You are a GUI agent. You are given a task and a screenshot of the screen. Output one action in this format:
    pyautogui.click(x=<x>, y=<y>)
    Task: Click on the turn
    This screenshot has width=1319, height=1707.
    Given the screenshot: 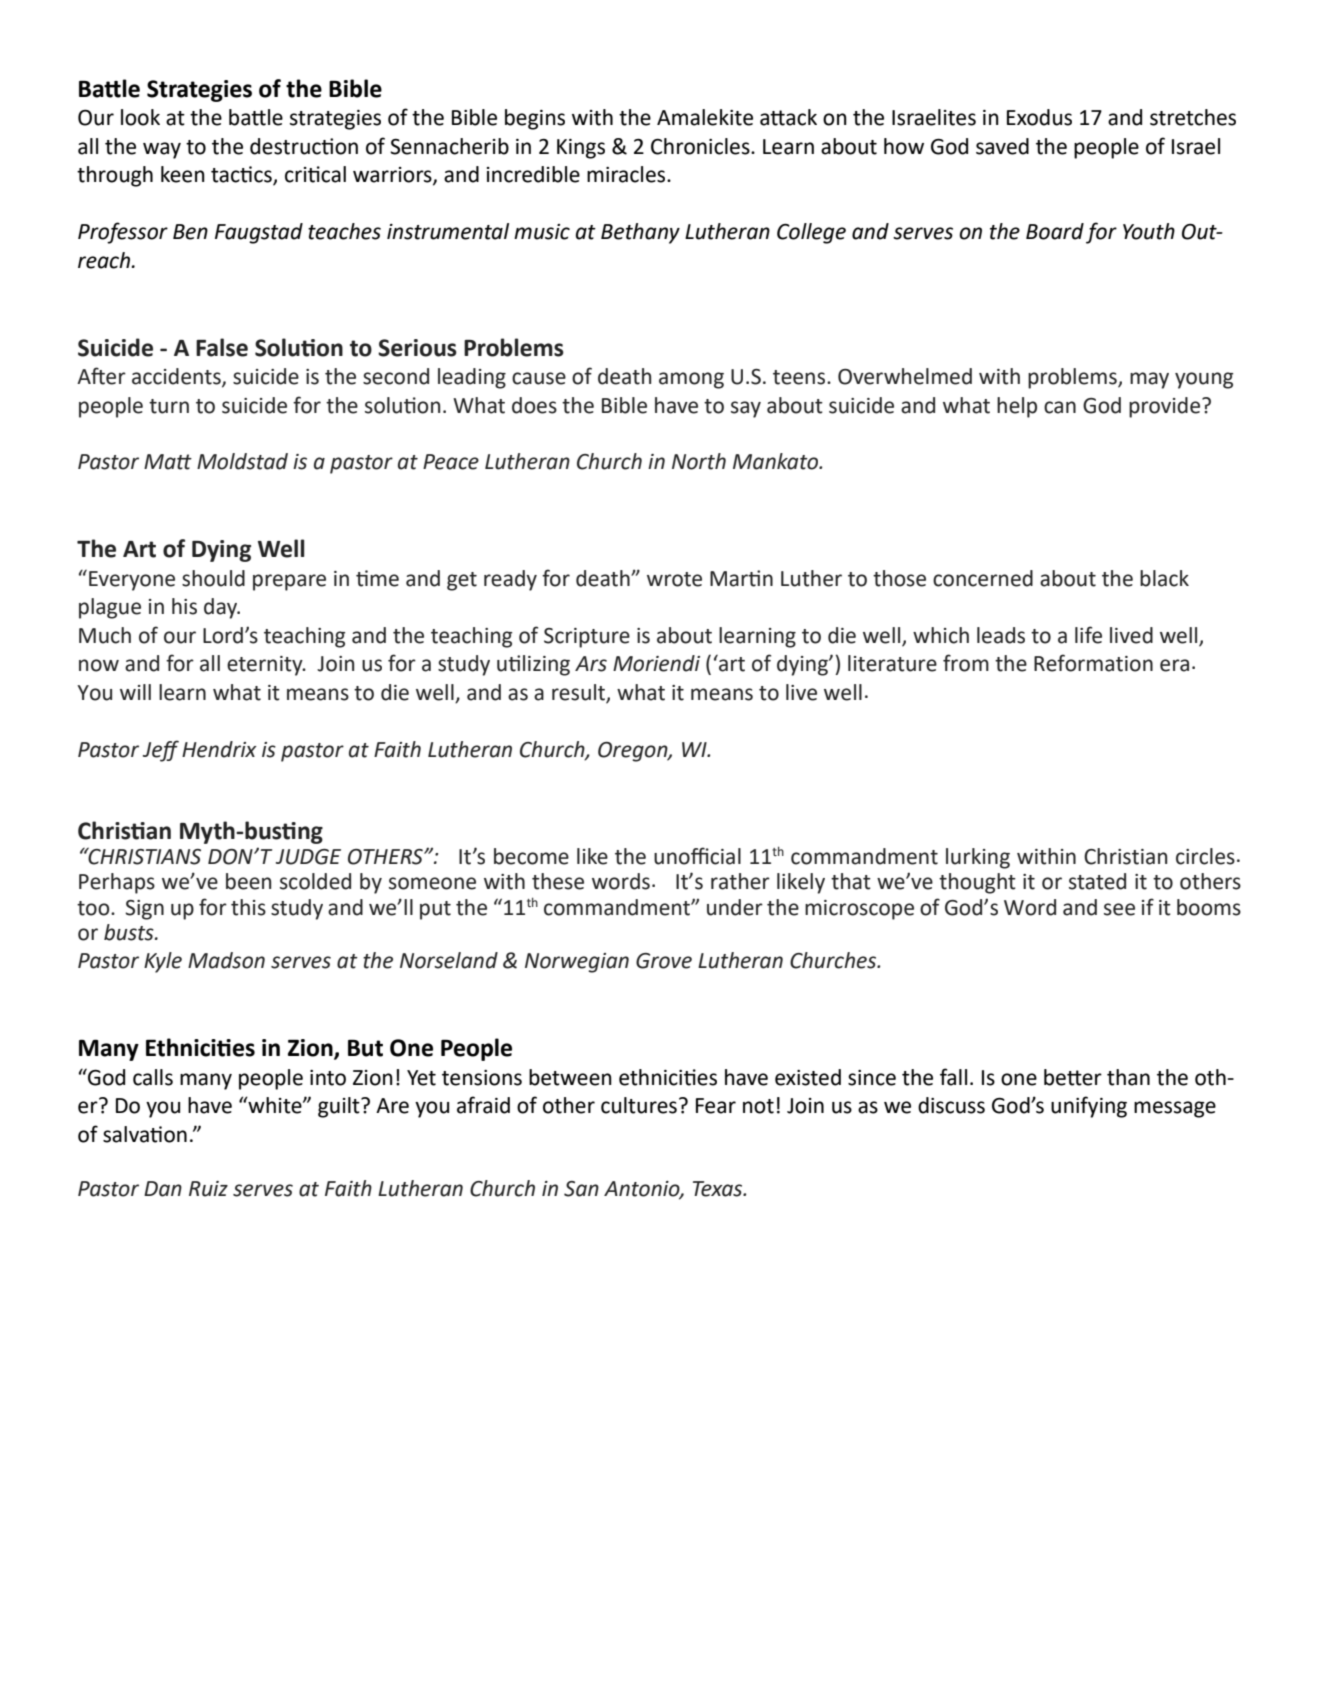 What is the action you would take?
    pyautogui.click(x=169, y=406)
